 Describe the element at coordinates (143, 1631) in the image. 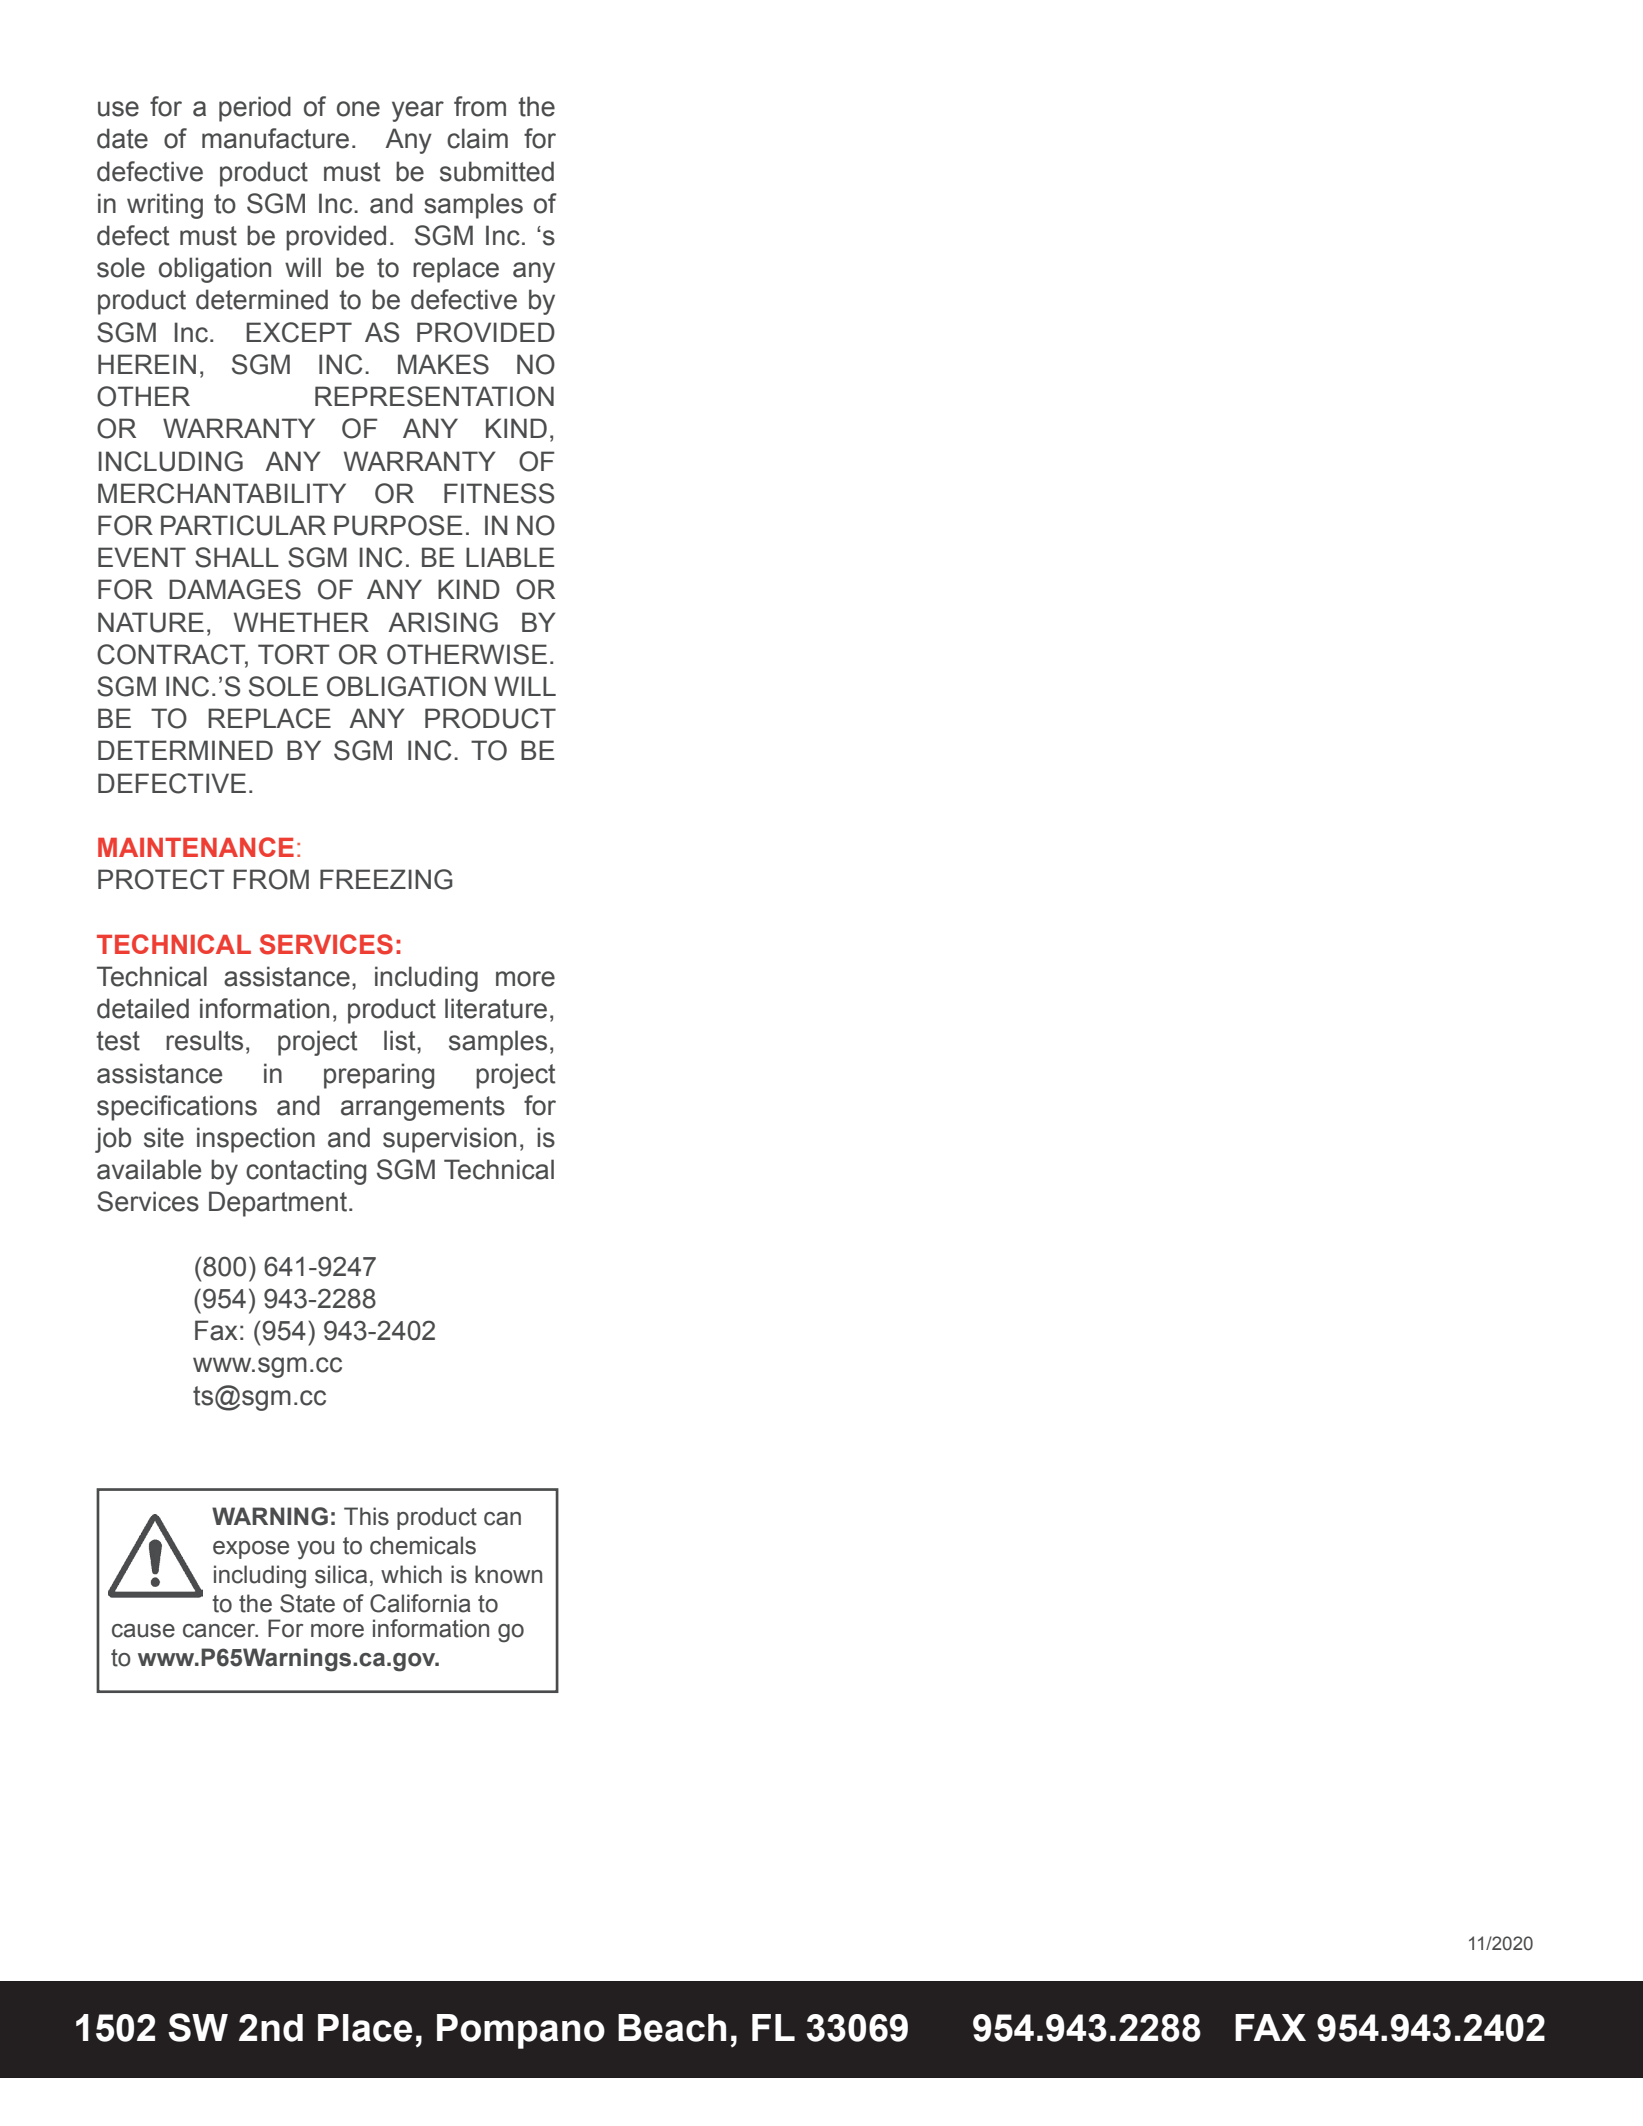

I see `cause` at that location.
